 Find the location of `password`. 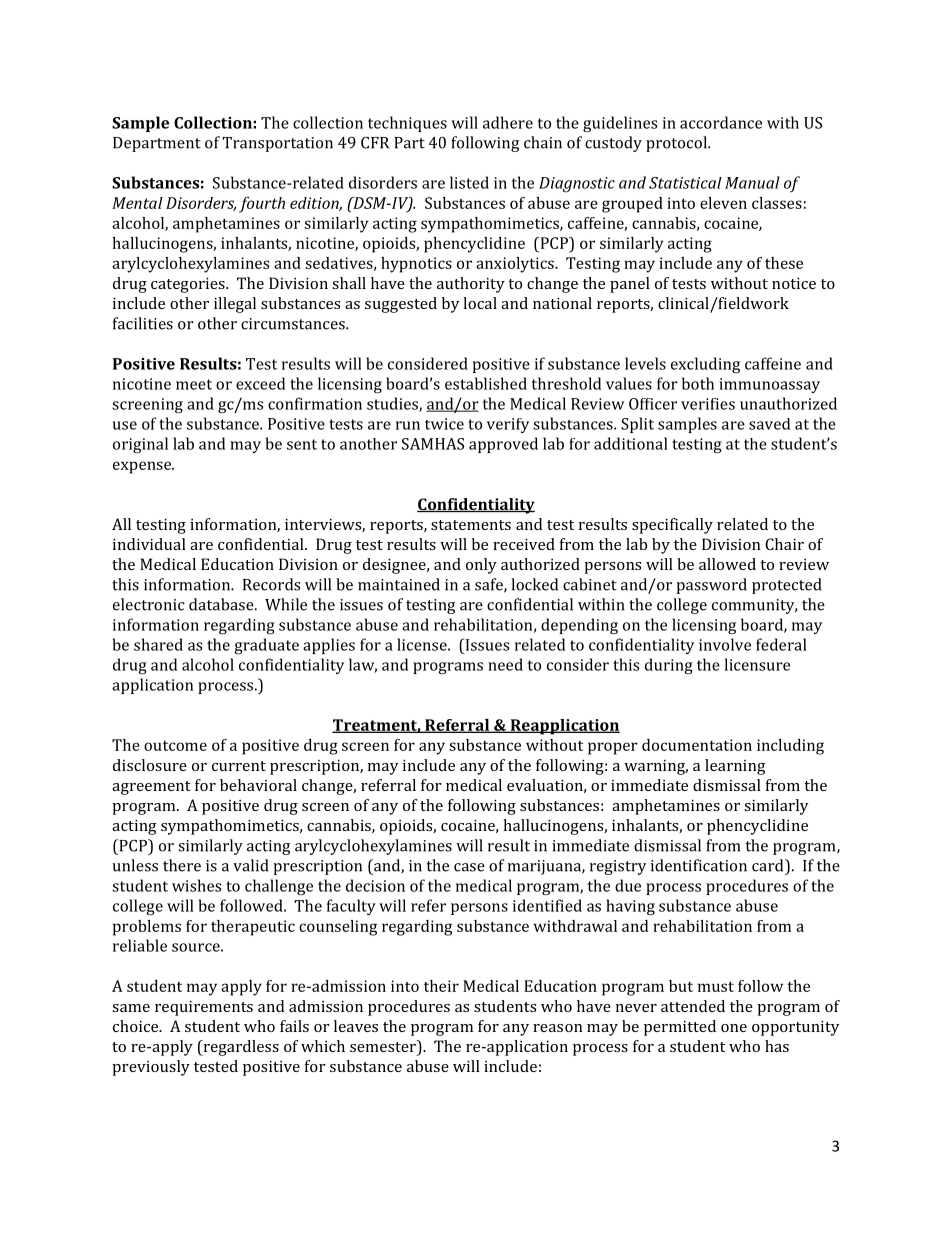

password is located at coordinates (711, 586).
